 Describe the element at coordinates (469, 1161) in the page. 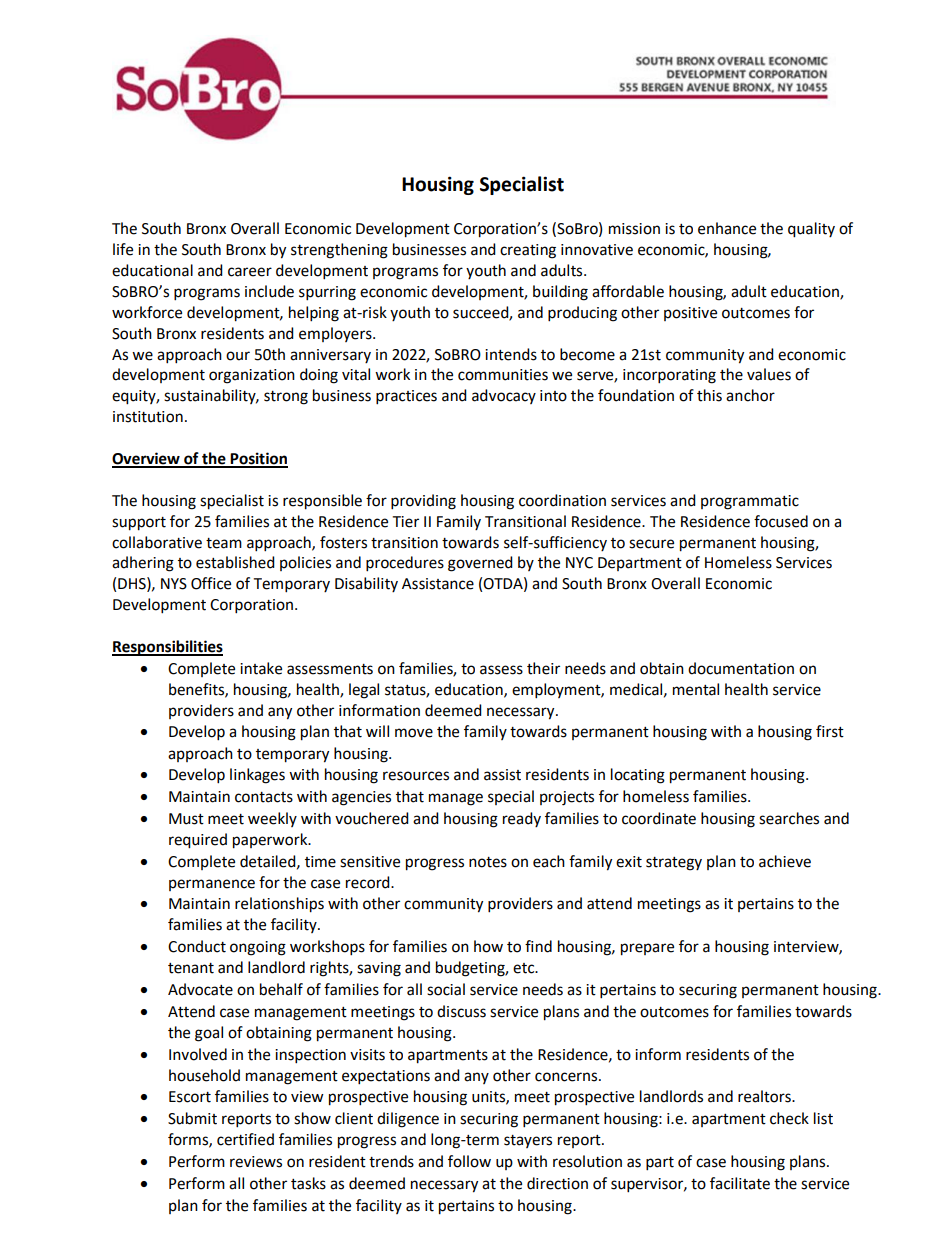

I see `follow` at that location.
